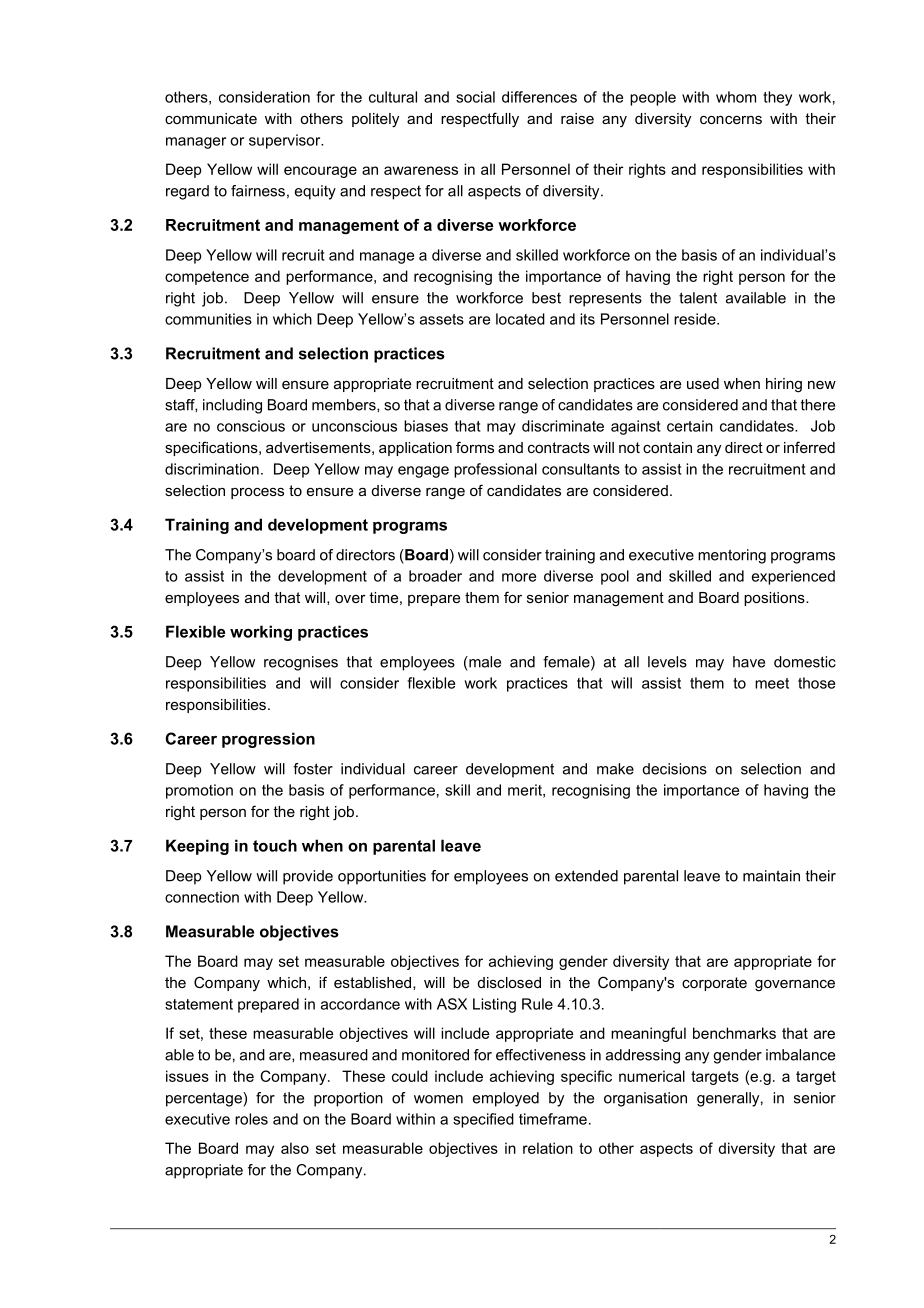 The width and height of the screenshot is (924, 1308). What do you see at coordinates (615, 769) in the screenshot?
I see `make` at bounding box center [615, 769].
